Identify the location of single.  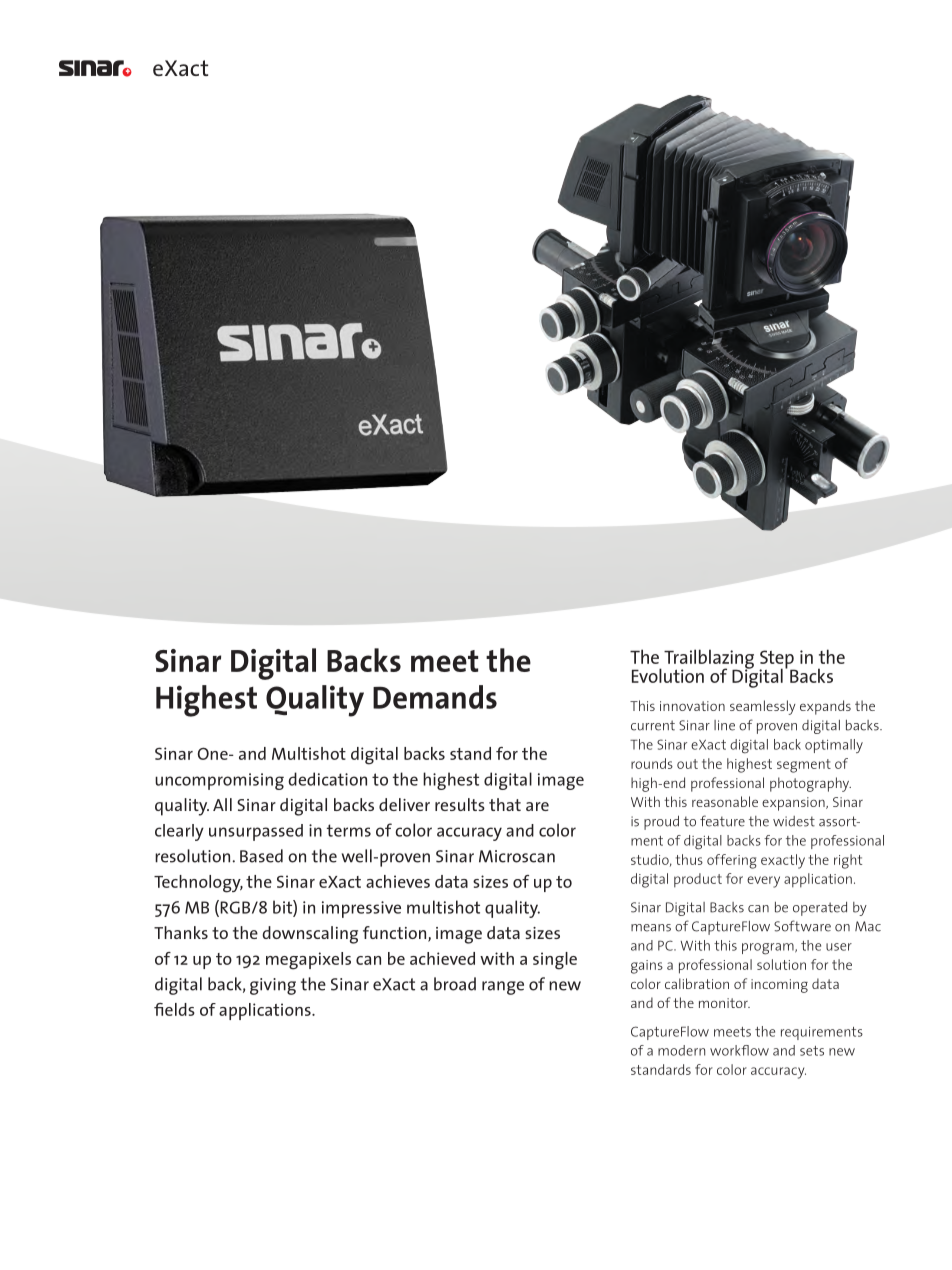
(555, 961).
